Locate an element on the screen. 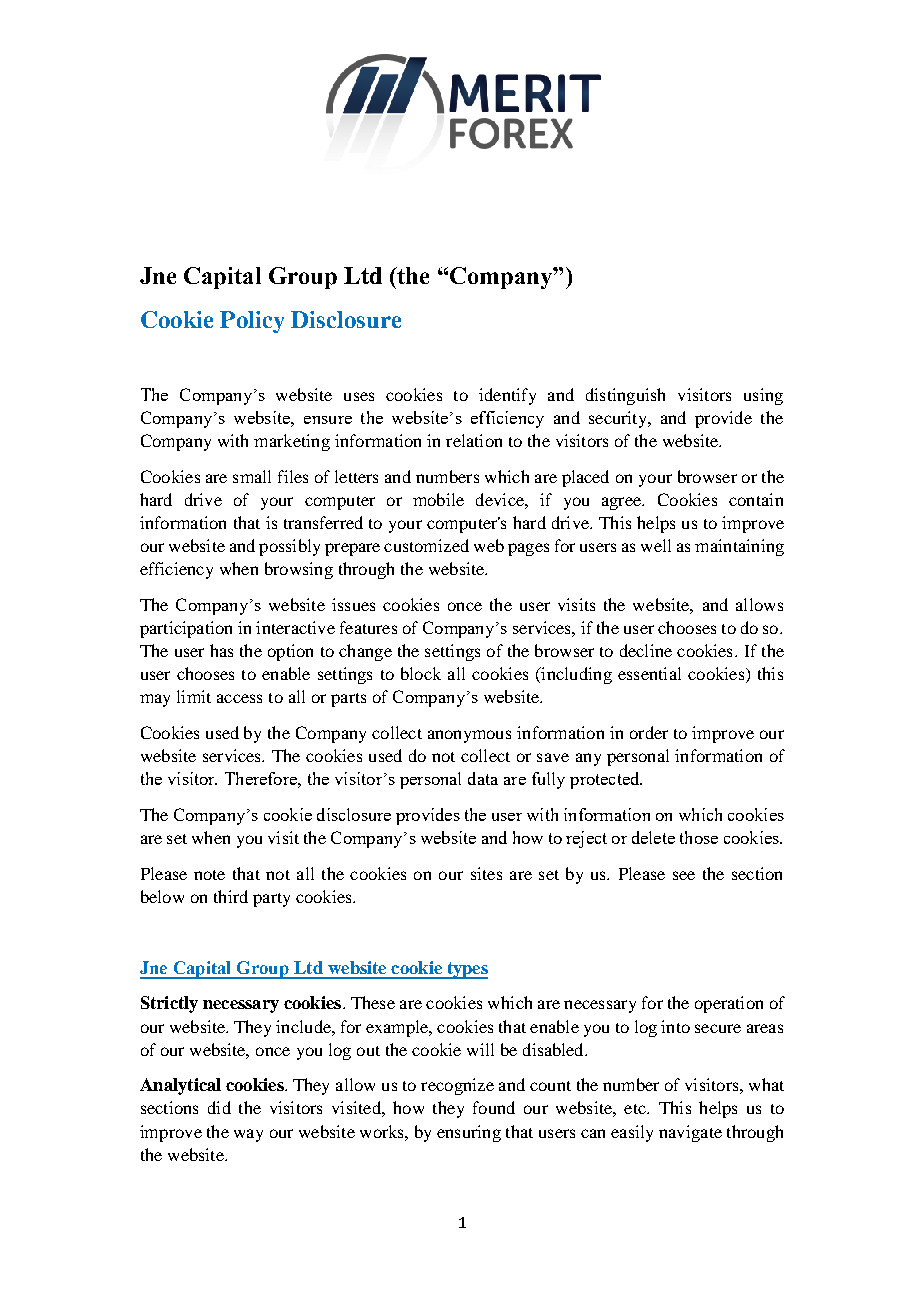 Image resolution: width=924 pixels, height=1308 pixels. well is located at coordinates (656, 545).
